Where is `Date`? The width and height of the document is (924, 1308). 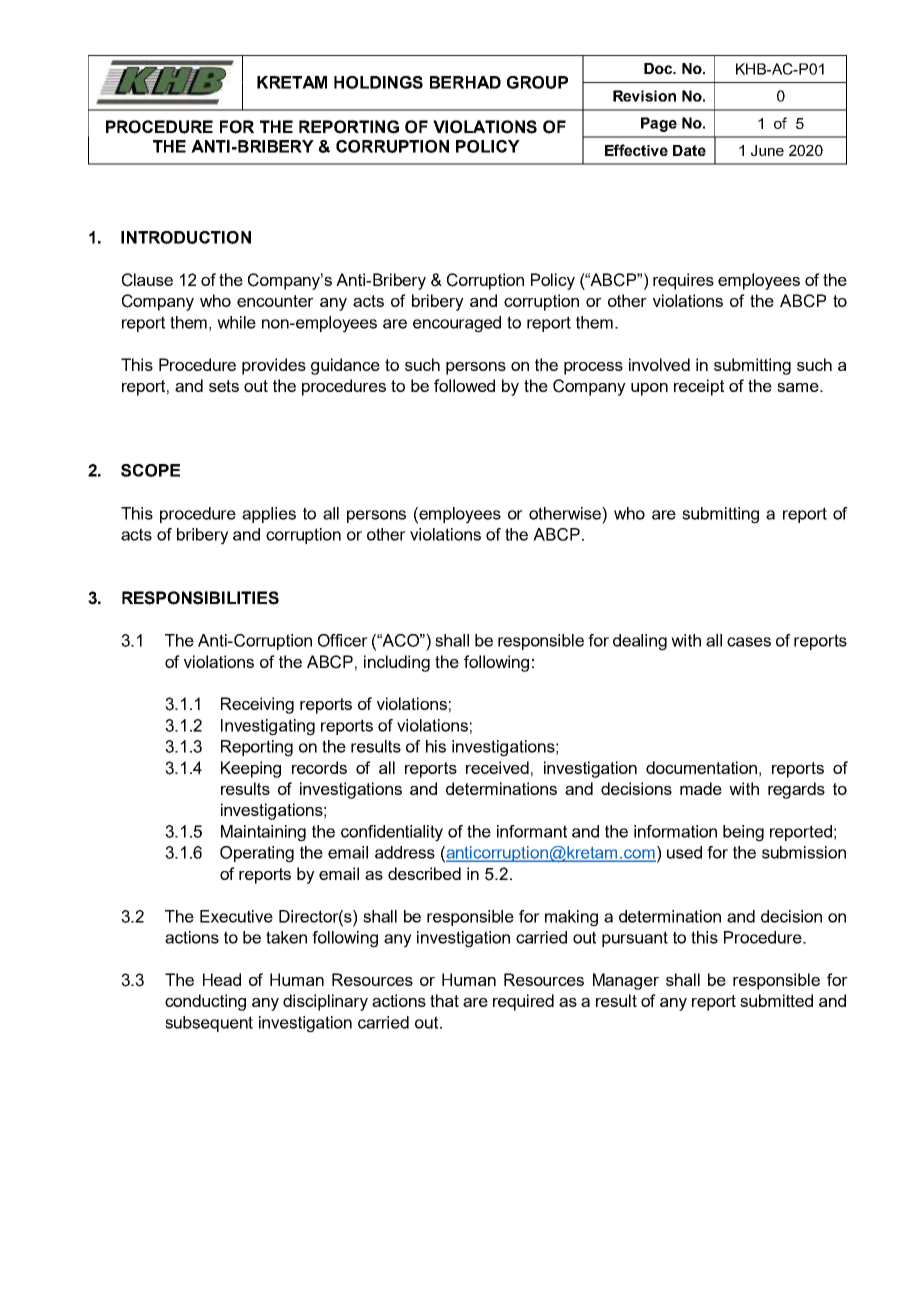
Date is located at coordinates (689, 150).
